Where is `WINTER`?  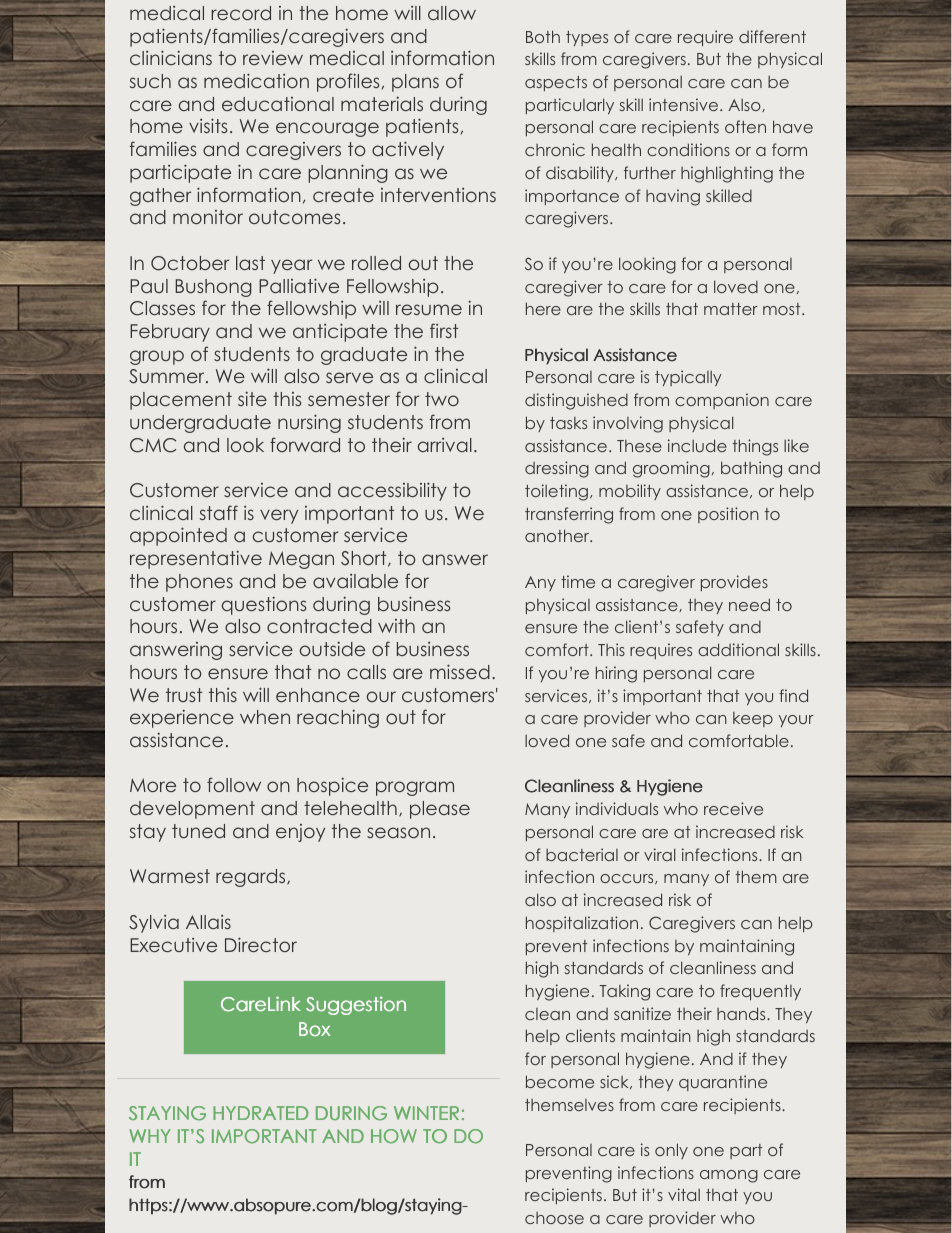
WINTER is located at coordinates (426, 1113).
